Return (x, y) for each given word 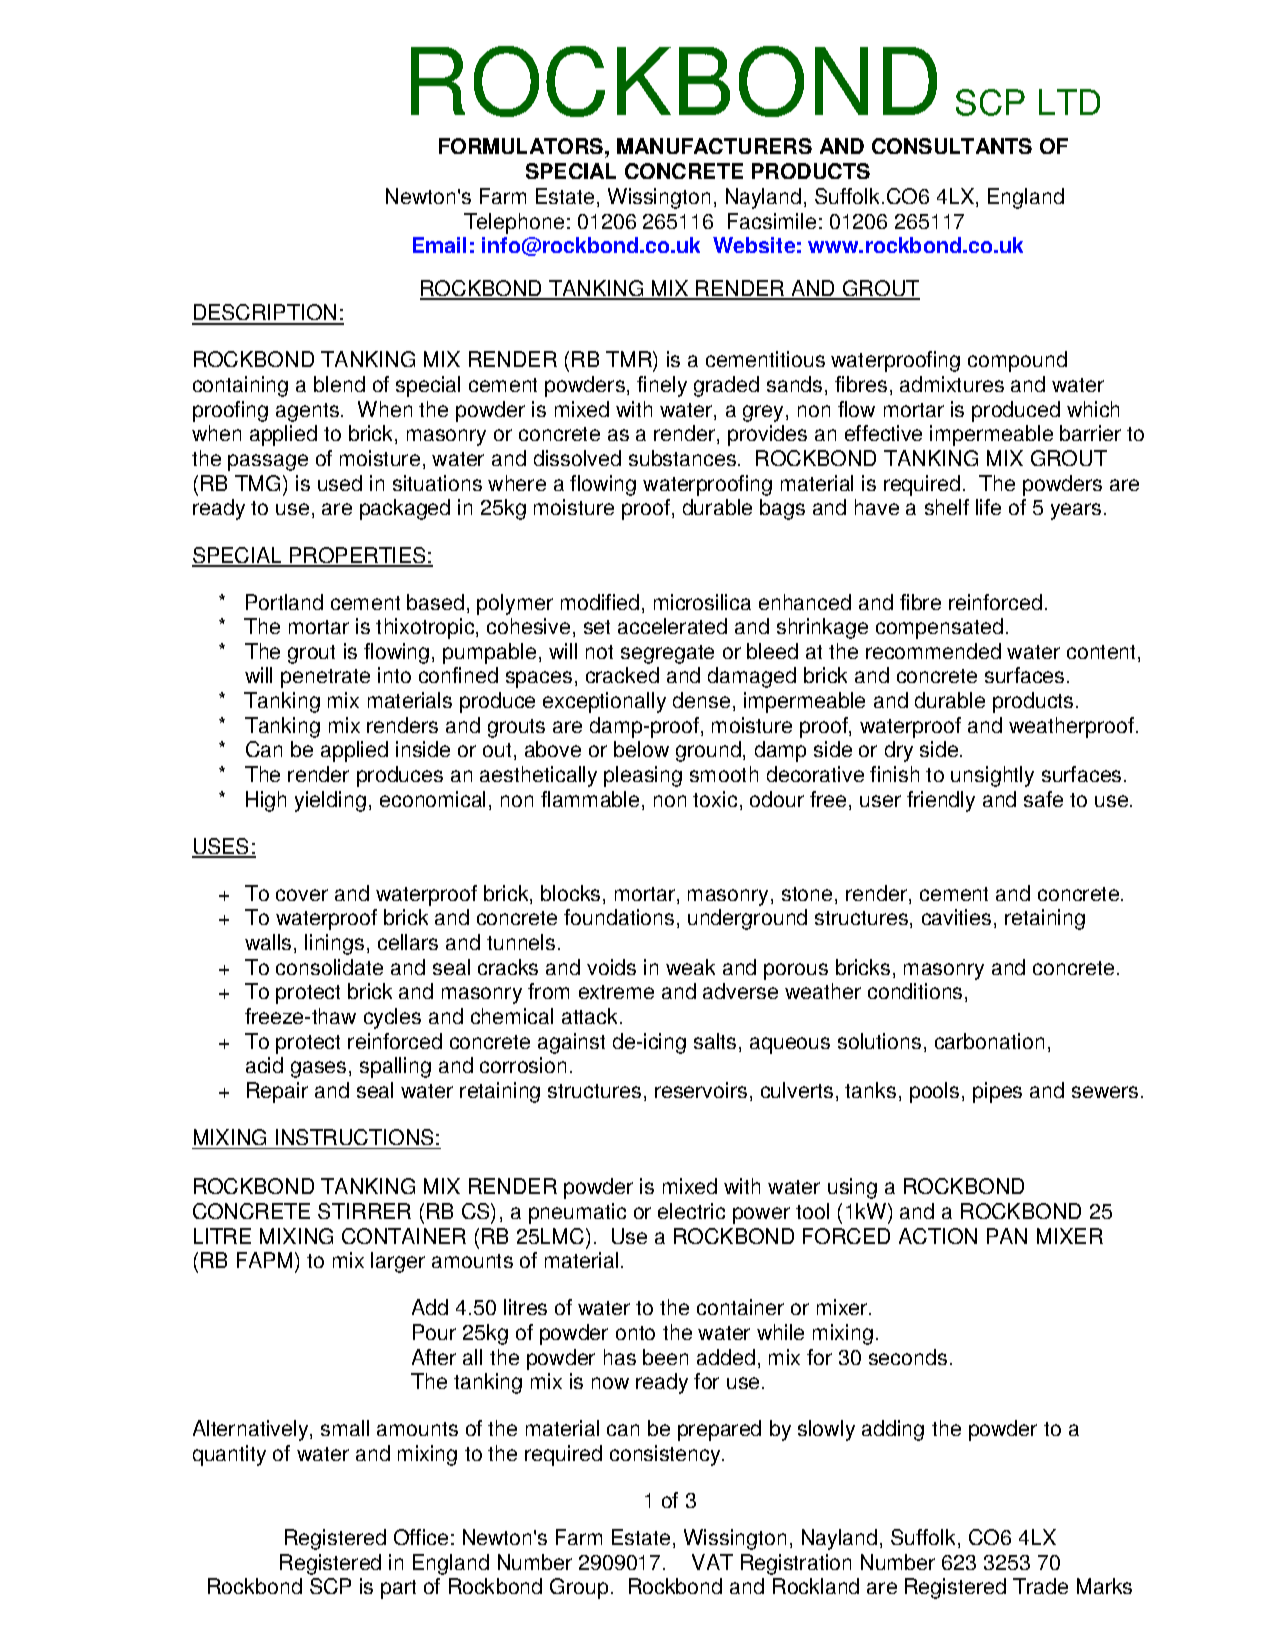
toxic (715, 799)
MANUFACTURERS (714, 146)
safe (1043, 799)
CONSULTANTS (952, 146)
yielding (330, 801)
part (398, 1589)
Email (439, 245)
